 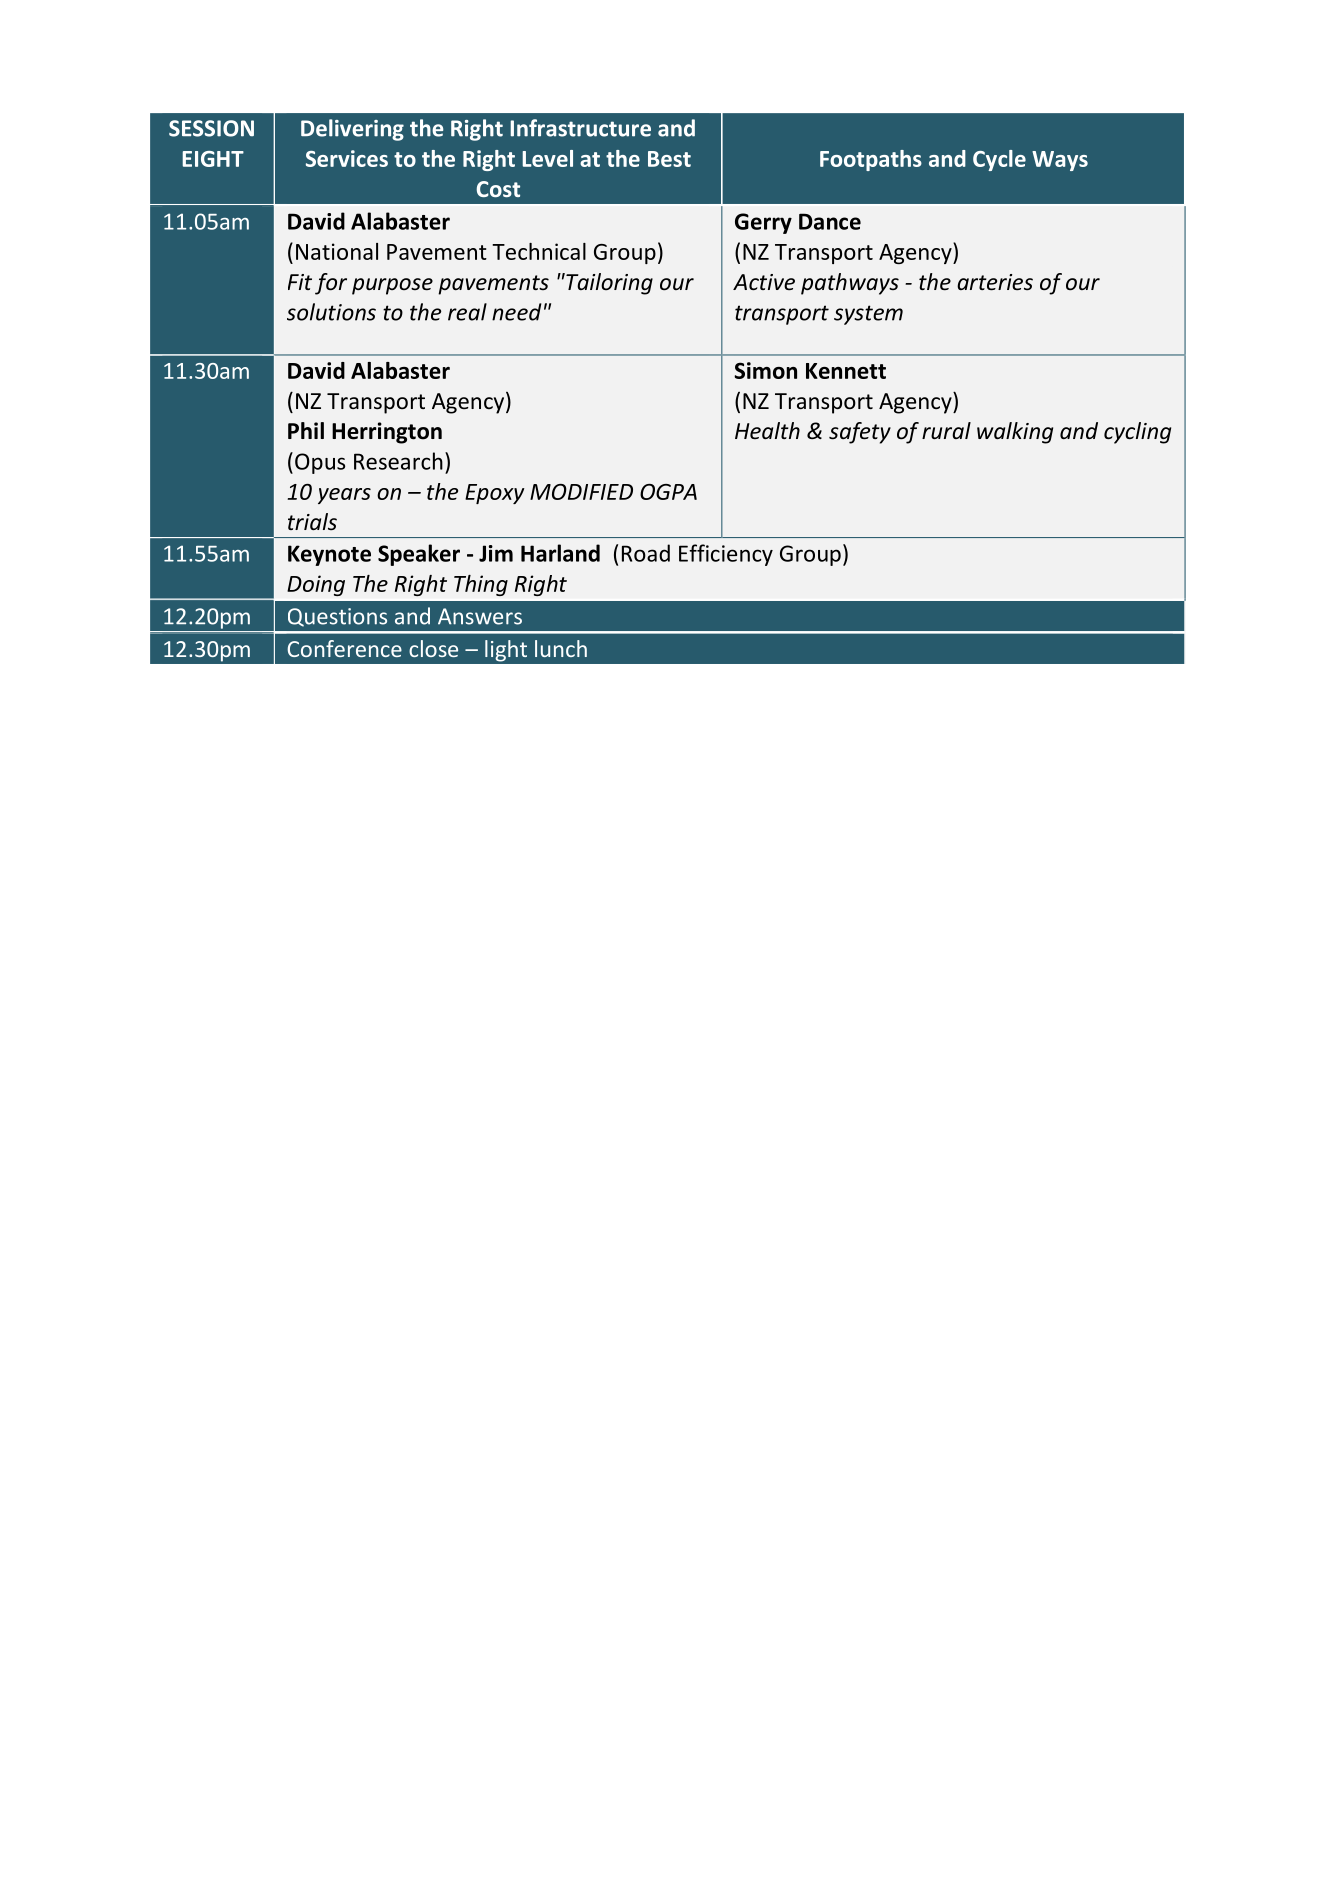 I want to click on Cycle, so click(x=999, y=160).
